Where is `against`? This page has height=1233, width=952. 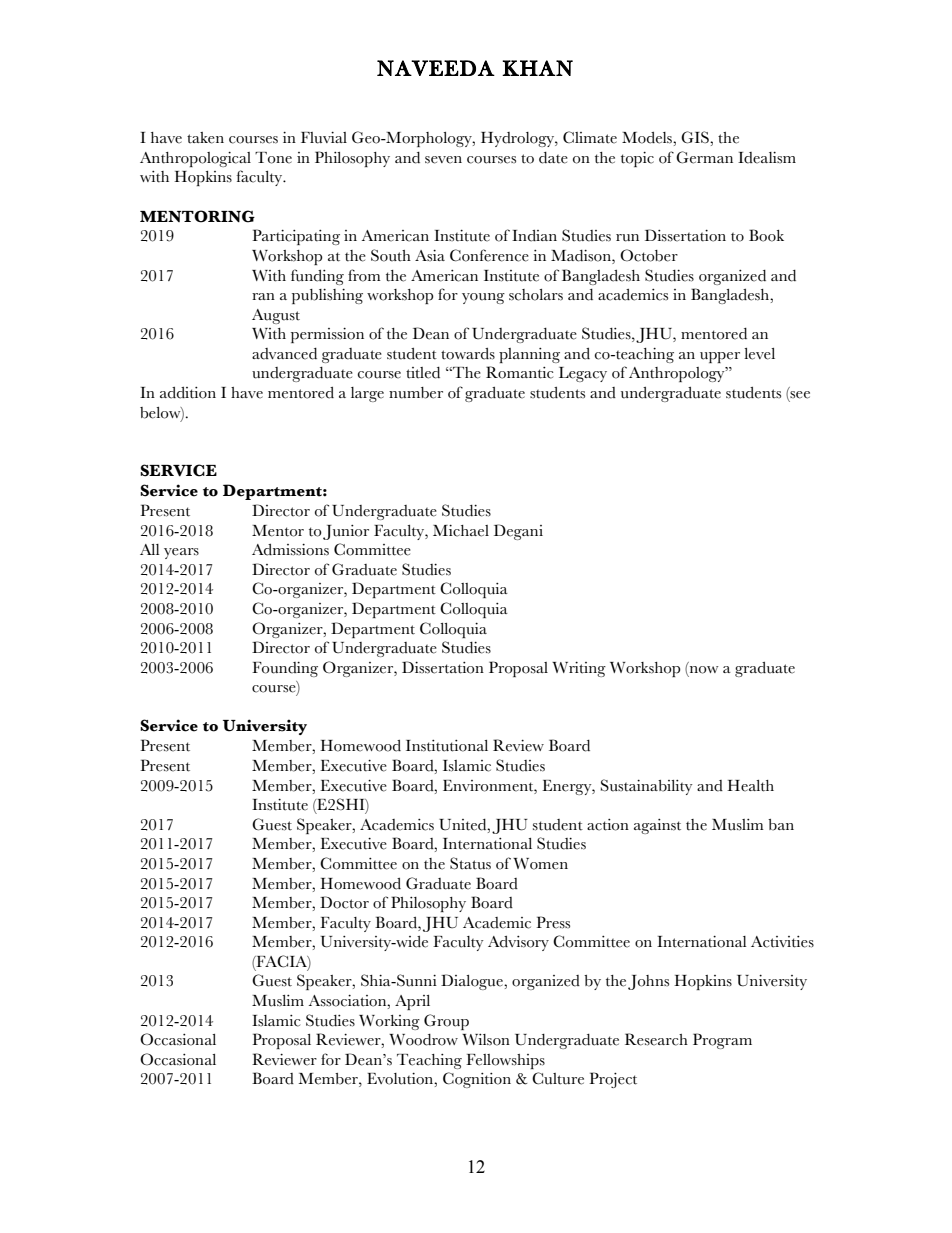 against is located at coordinates (657, 826).
